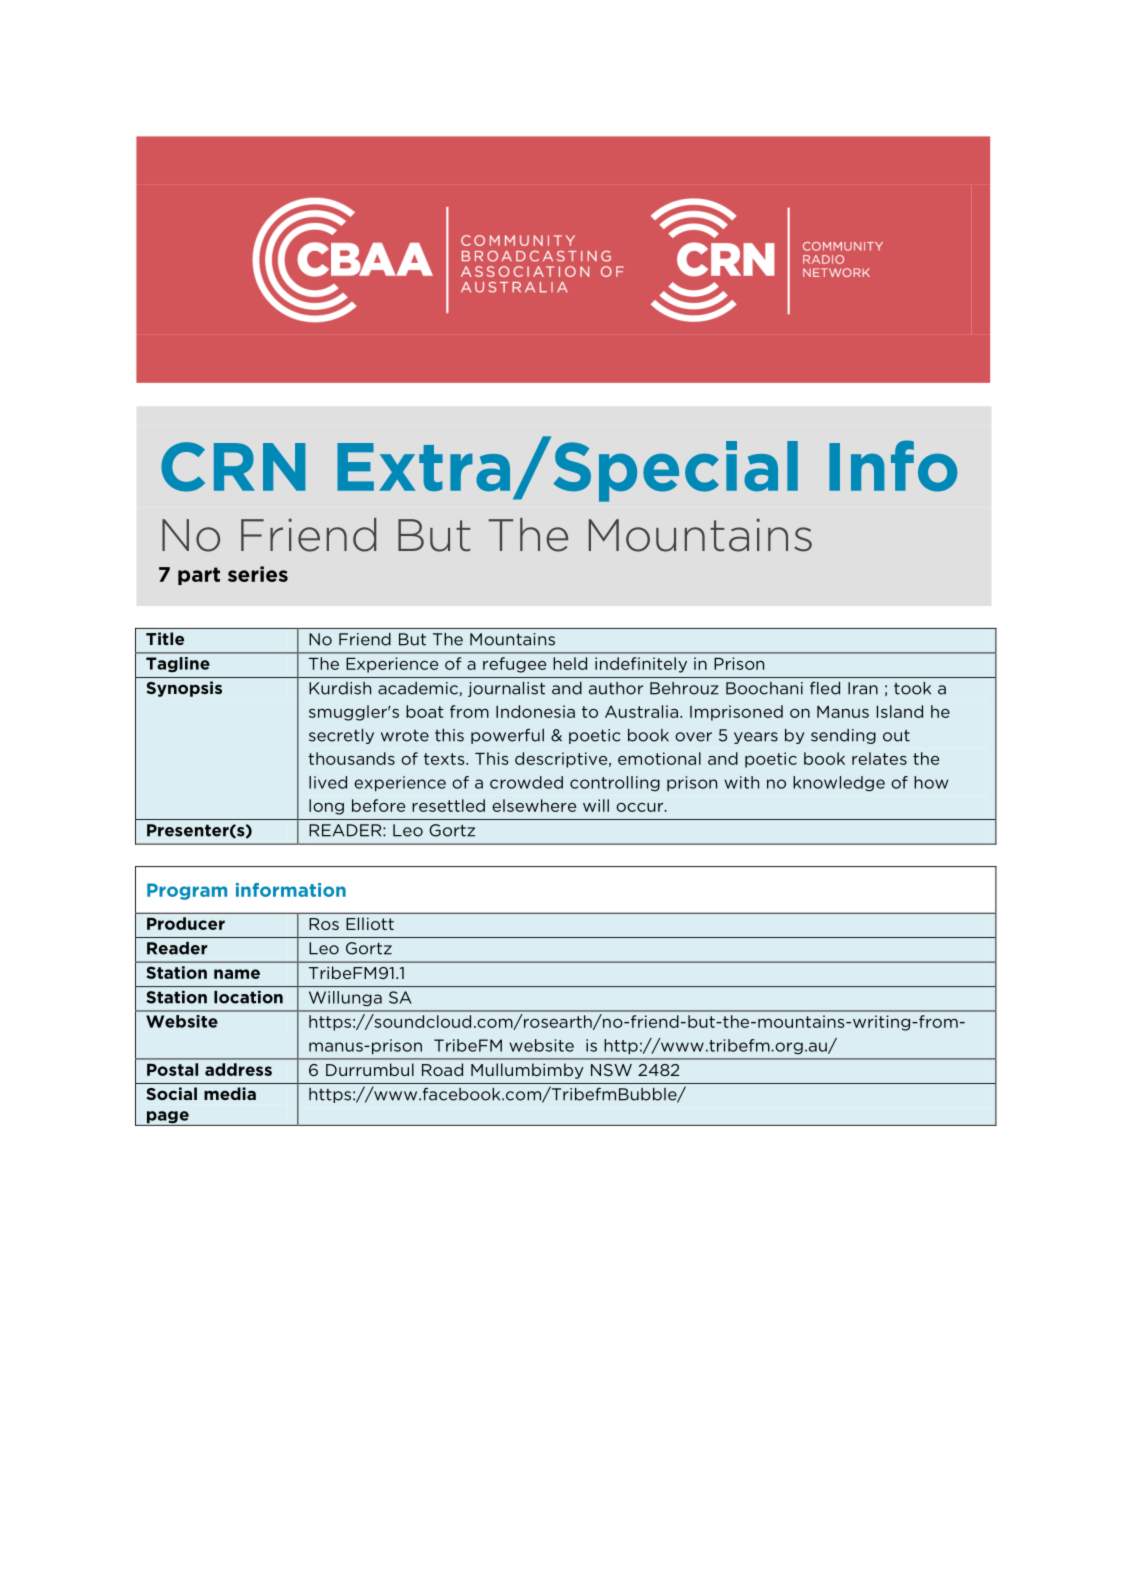 The height and width of the document is (1595, 1128). What do you see at coordinates (839, 784) in the document?
I see `knowledge` at bounding box center [839, 784].
